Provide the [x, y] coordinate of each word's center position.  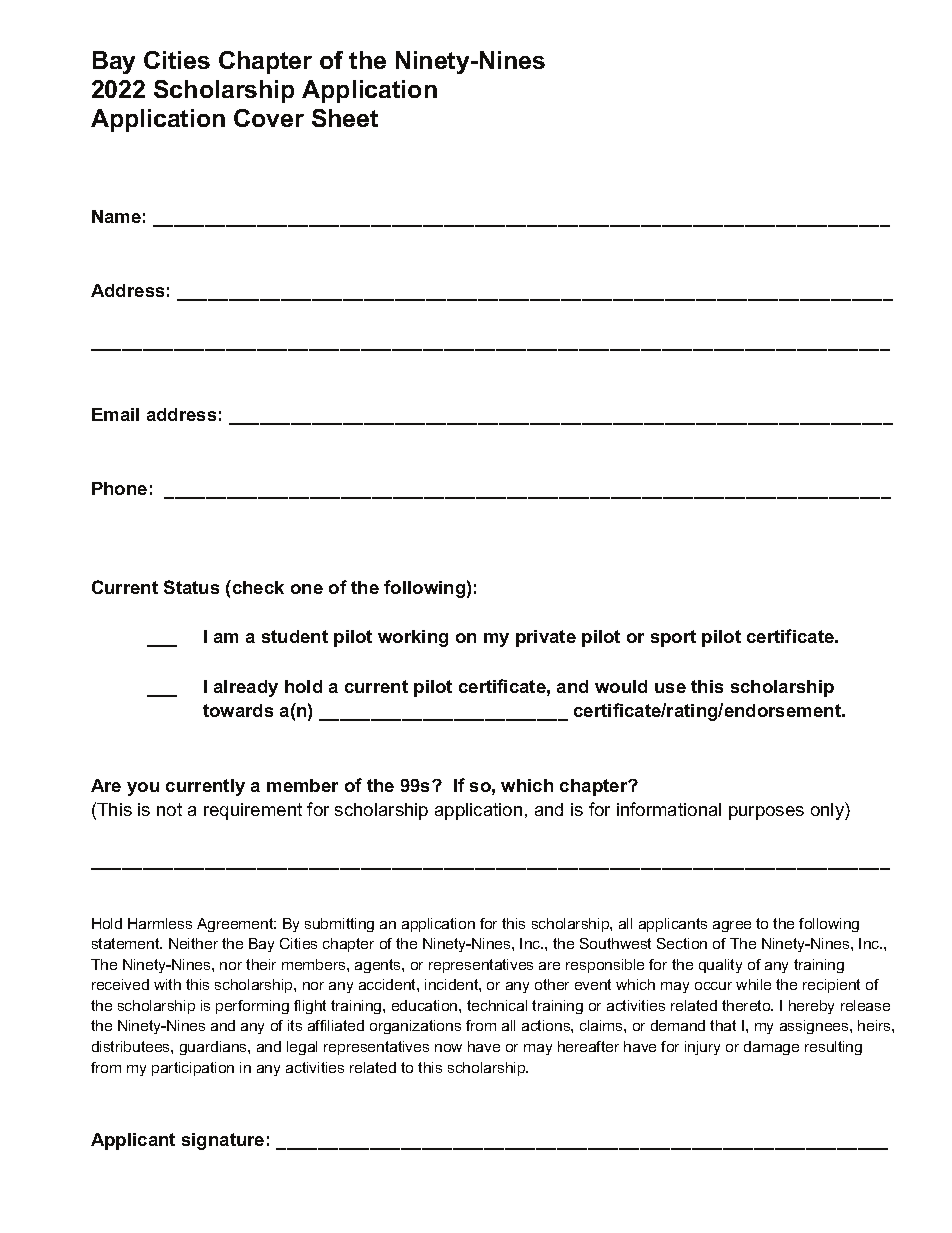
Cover [269, 118]
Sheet [345, 118]
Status [191, 587]
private [546, 638]
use [670, 688]
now [448, 1048]
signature [223, 1141]
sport [673, 638]
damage [771, 1048]
